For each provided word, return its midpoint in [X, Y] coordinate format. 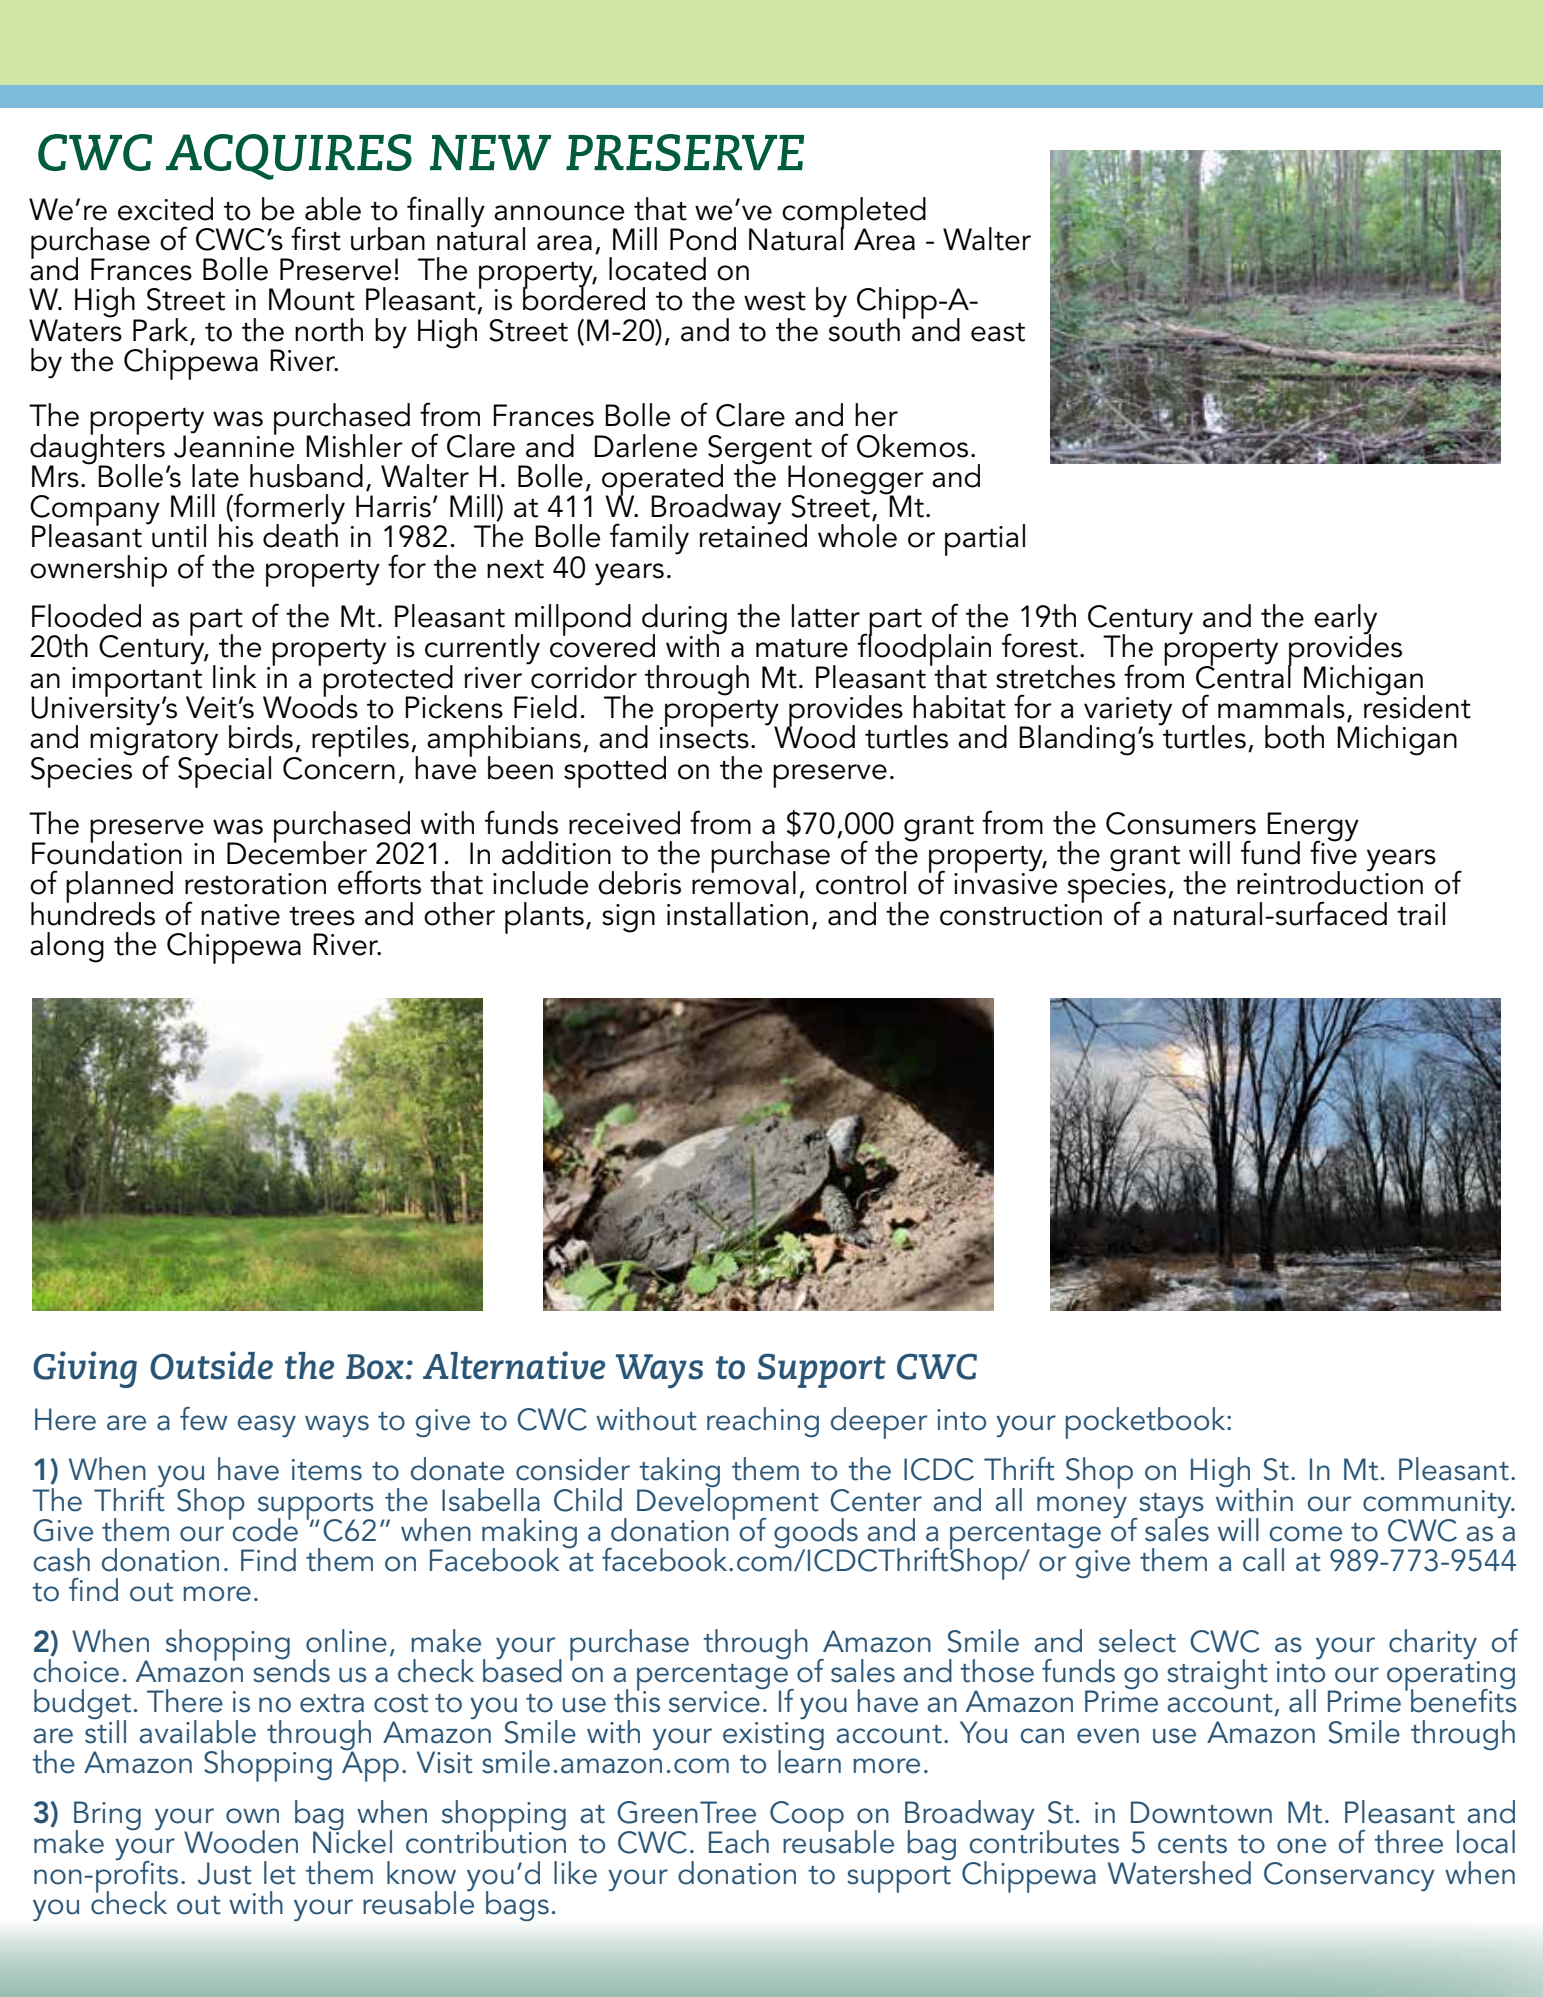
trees [322, 916]
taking [678, 1473]
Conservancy [1349, 1876]
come [1306, 1534]
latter [826, 616]
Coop [807, 1816]
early [1345, 620]
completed [854, 214]
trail [1421, 914]
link [235, 676]
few [204, 1419]
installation [737, 914]
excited [165, 209]
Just [225, 1873]
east [998, 332]
